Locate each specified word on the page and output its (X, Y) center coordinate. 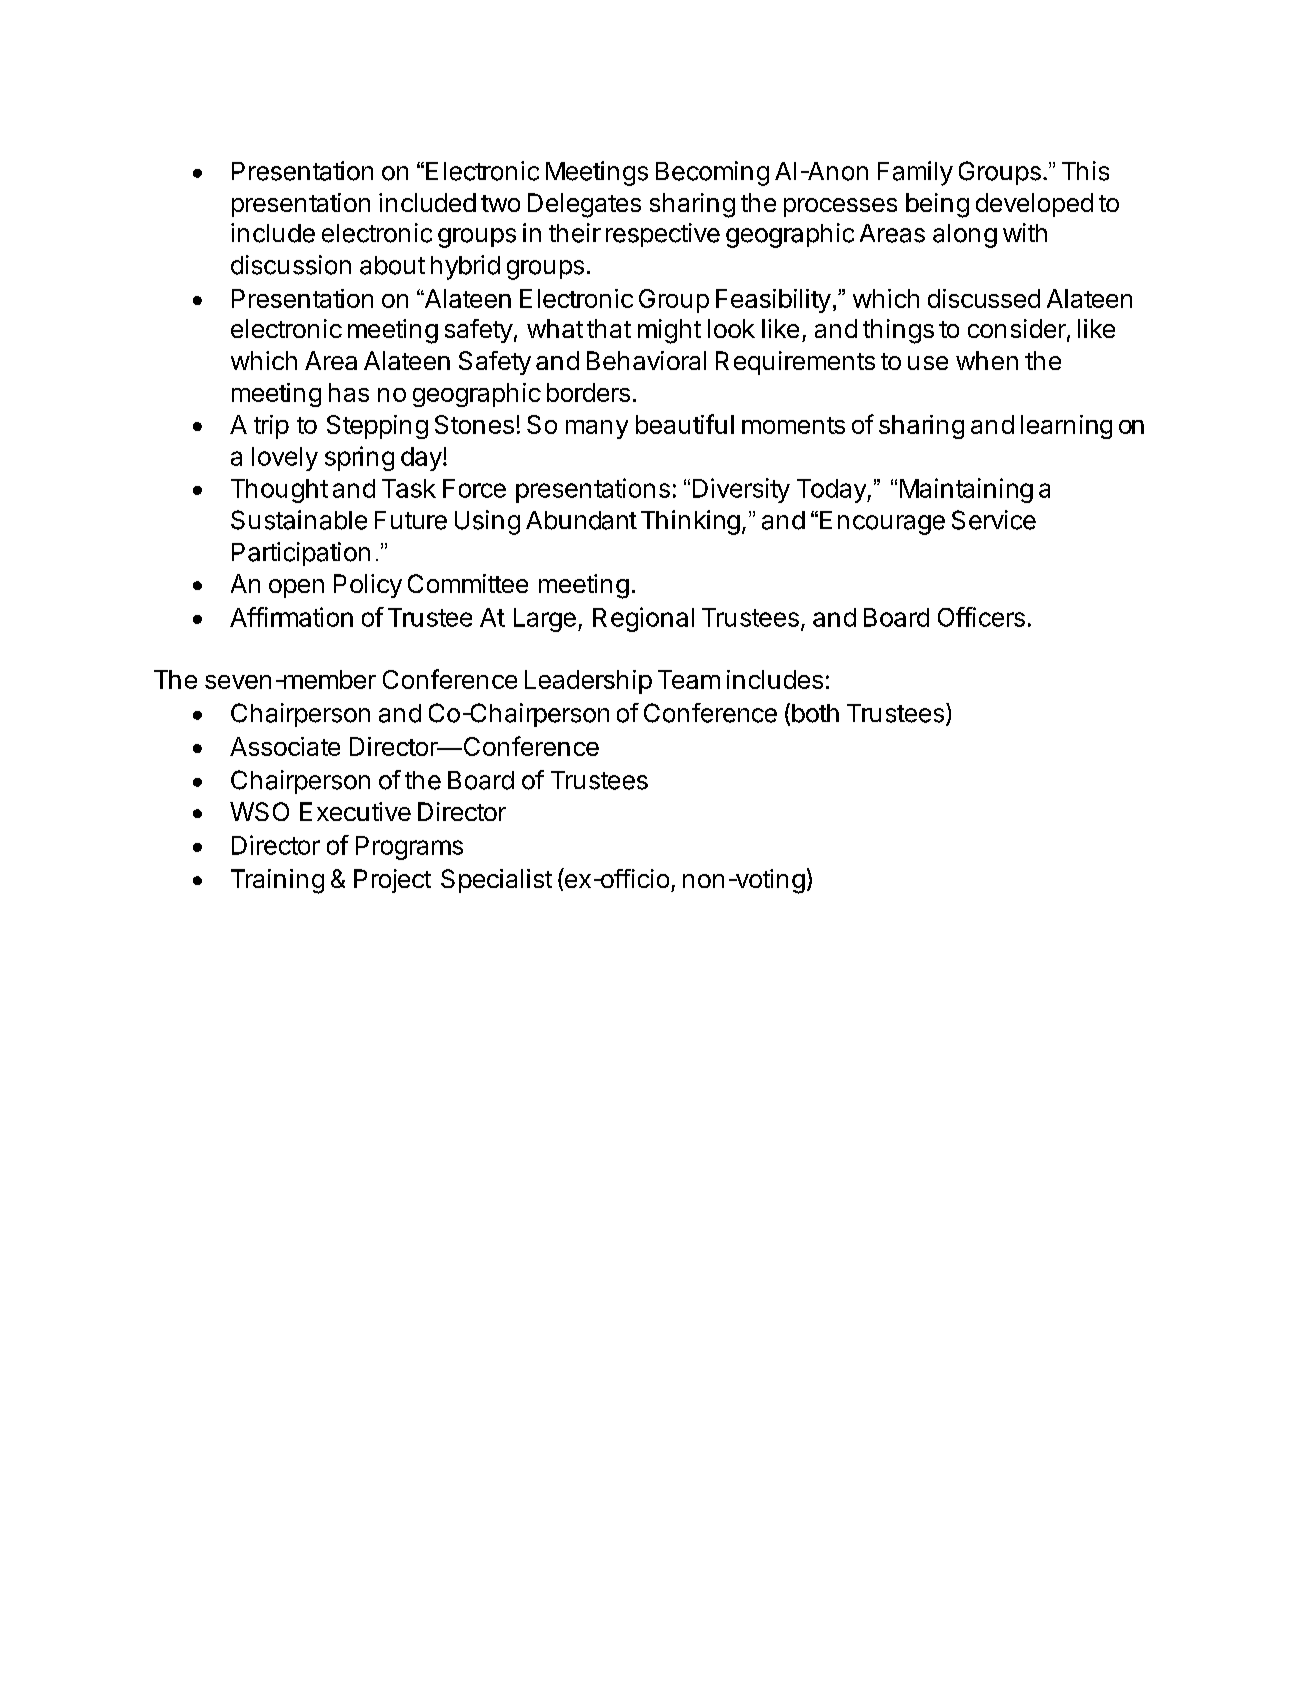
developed (1034, 205)
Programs (409, 848)
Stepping (377, 427)
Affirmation (291, 617)
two (500, 203)
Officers (981, 617)
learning (1066, 427)
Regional (643, 619)
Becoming (712, 173)
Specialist (496, 881)
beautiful (685, 424)
